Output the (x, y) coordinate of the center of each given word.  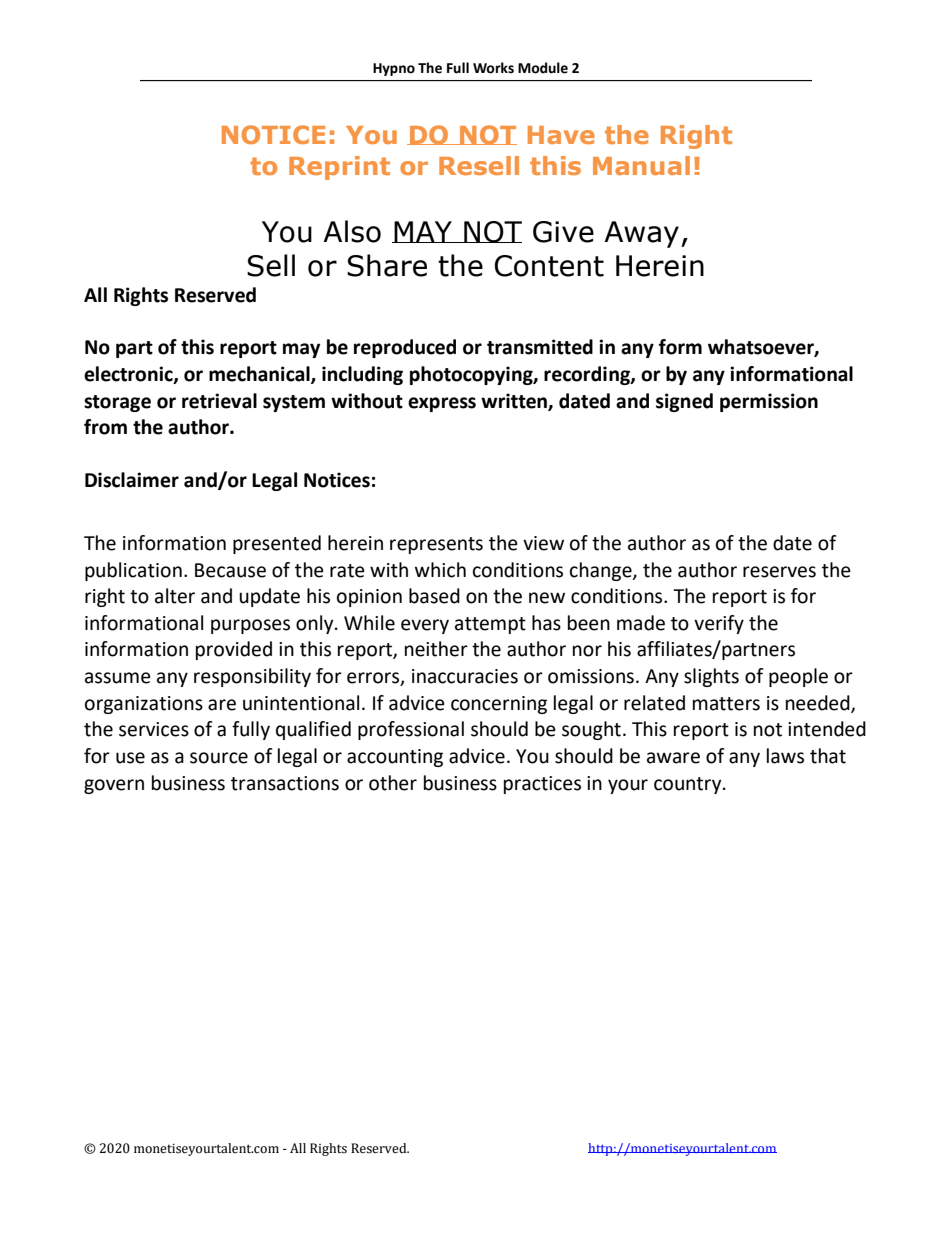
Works (493, 68)
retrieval (219, 401)
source (219, 758)
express (442, 404)
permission (769, 402)
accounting (395, 758)
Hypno (394, 69)
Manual (641, 165)
